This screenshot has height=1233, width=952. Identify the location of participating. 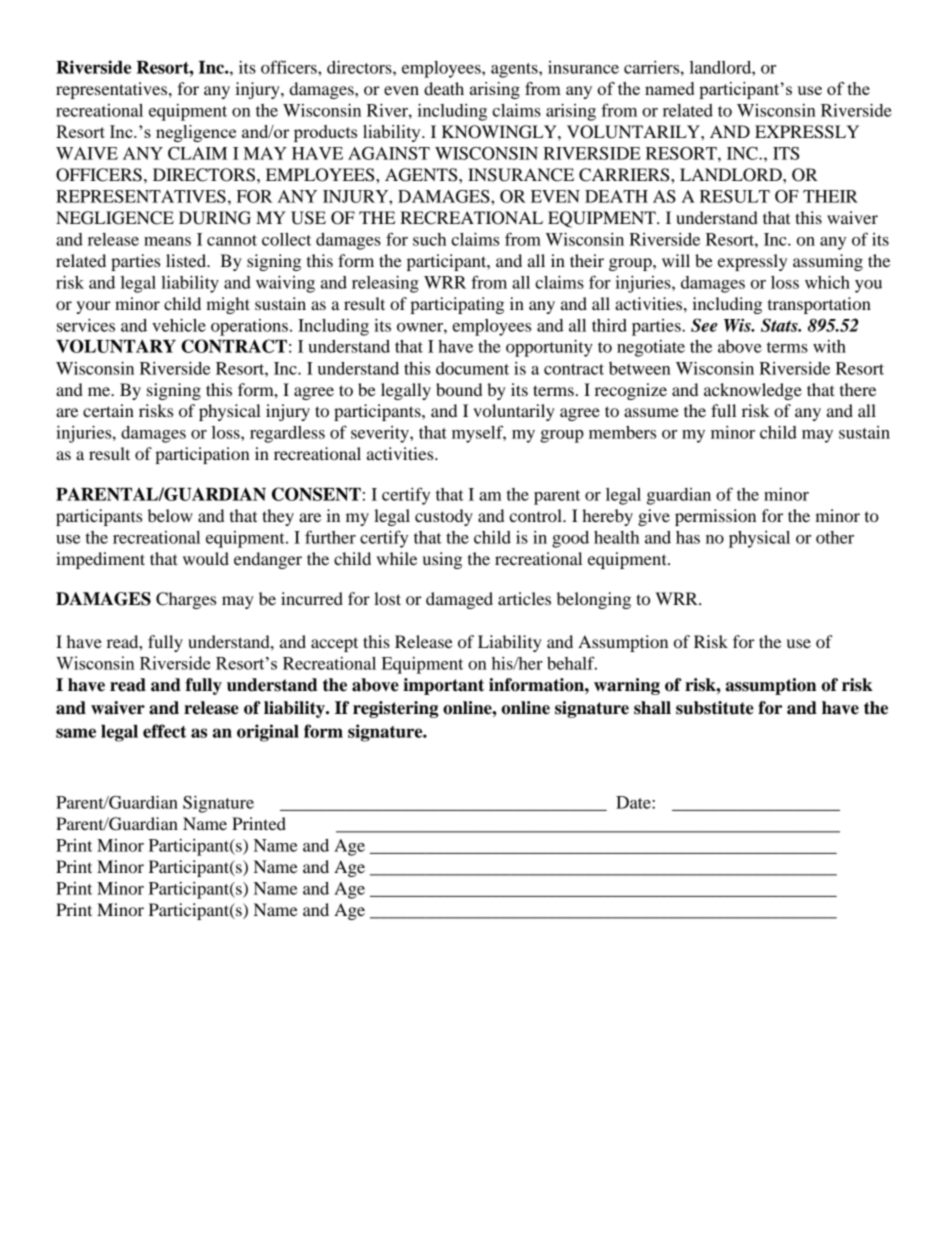
(457, 305).
